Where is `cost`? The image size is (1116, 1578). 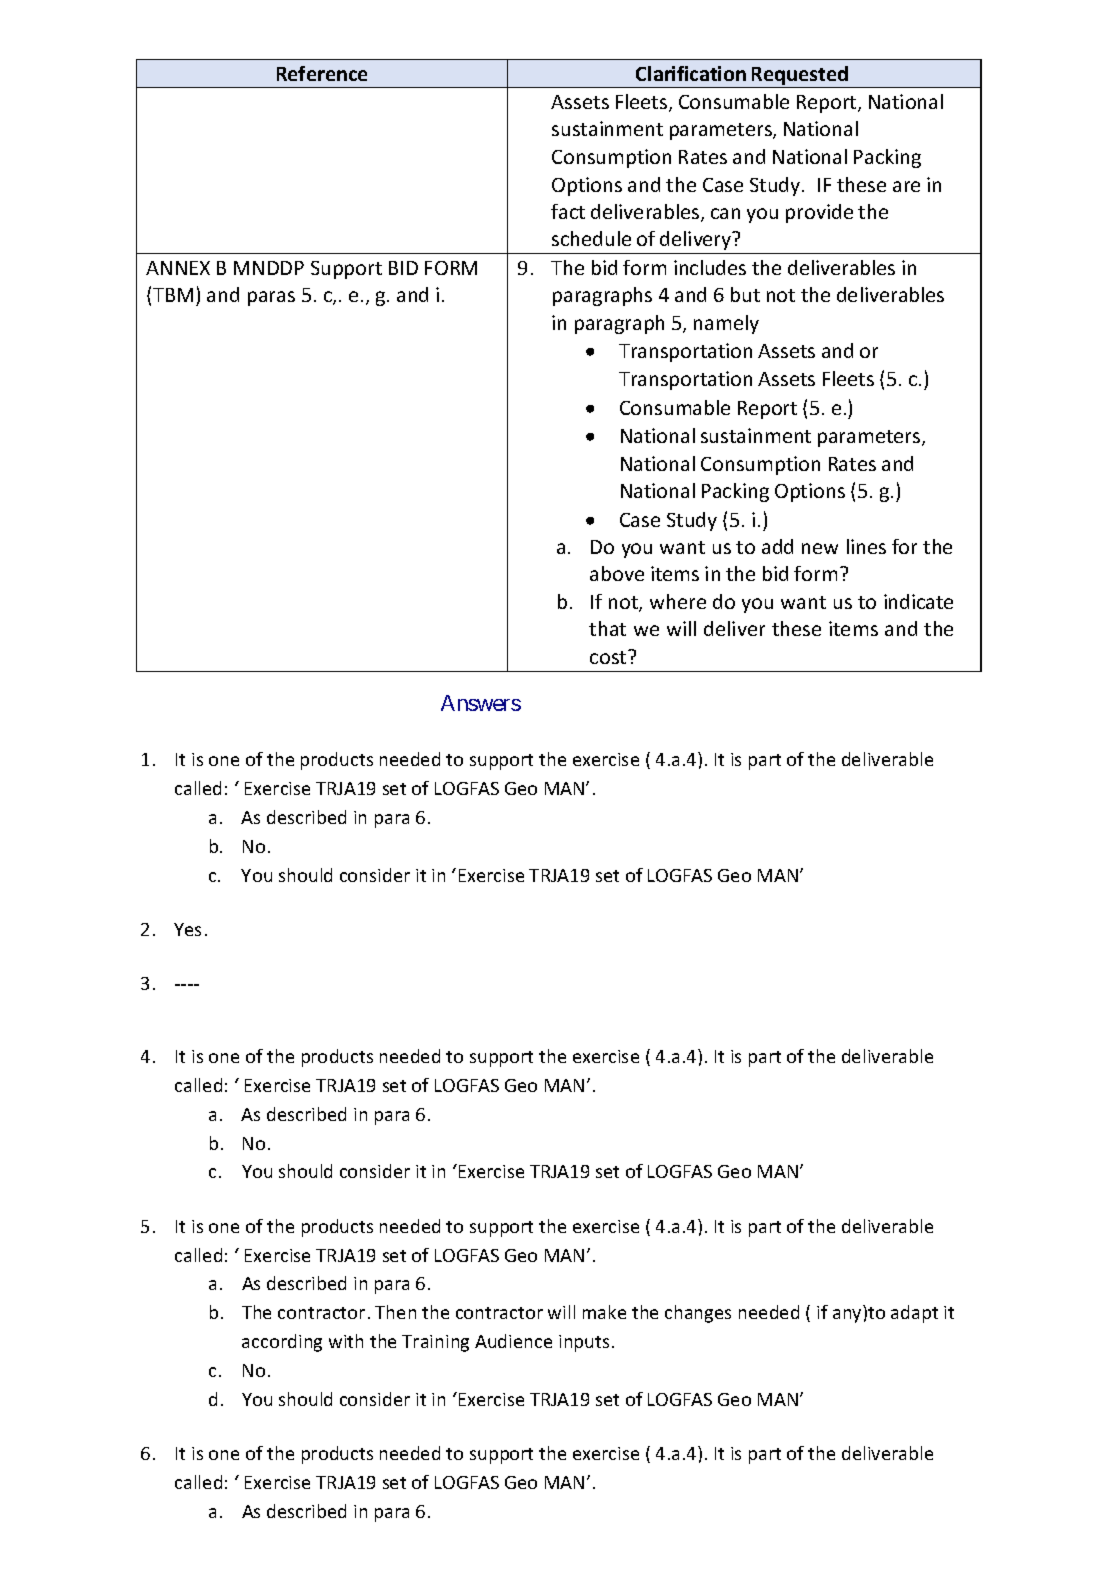 cost is located at coordinates (609, 657).
